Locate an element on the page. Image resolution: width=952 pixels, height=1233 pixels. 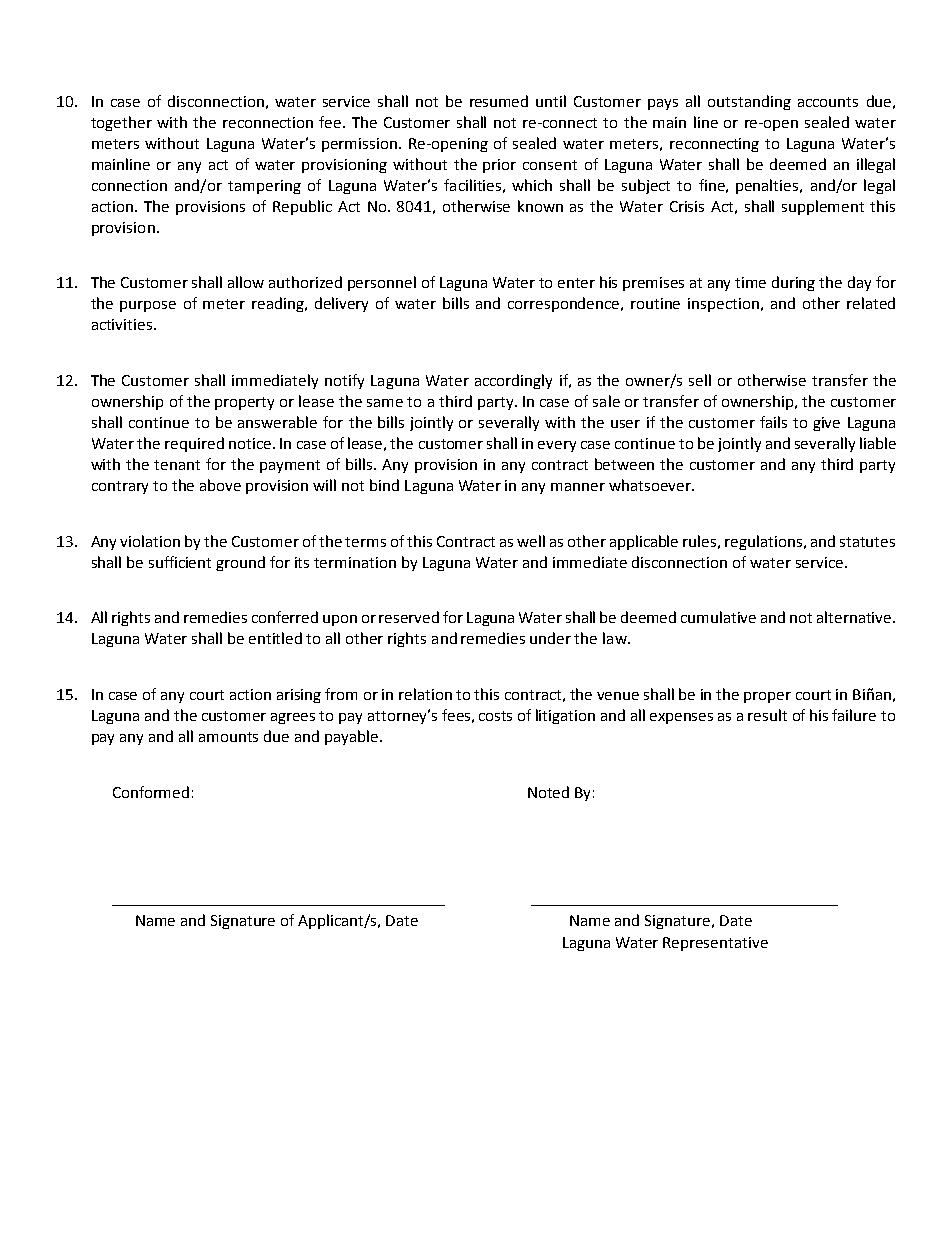
well is located at coordinates (531, 541).
